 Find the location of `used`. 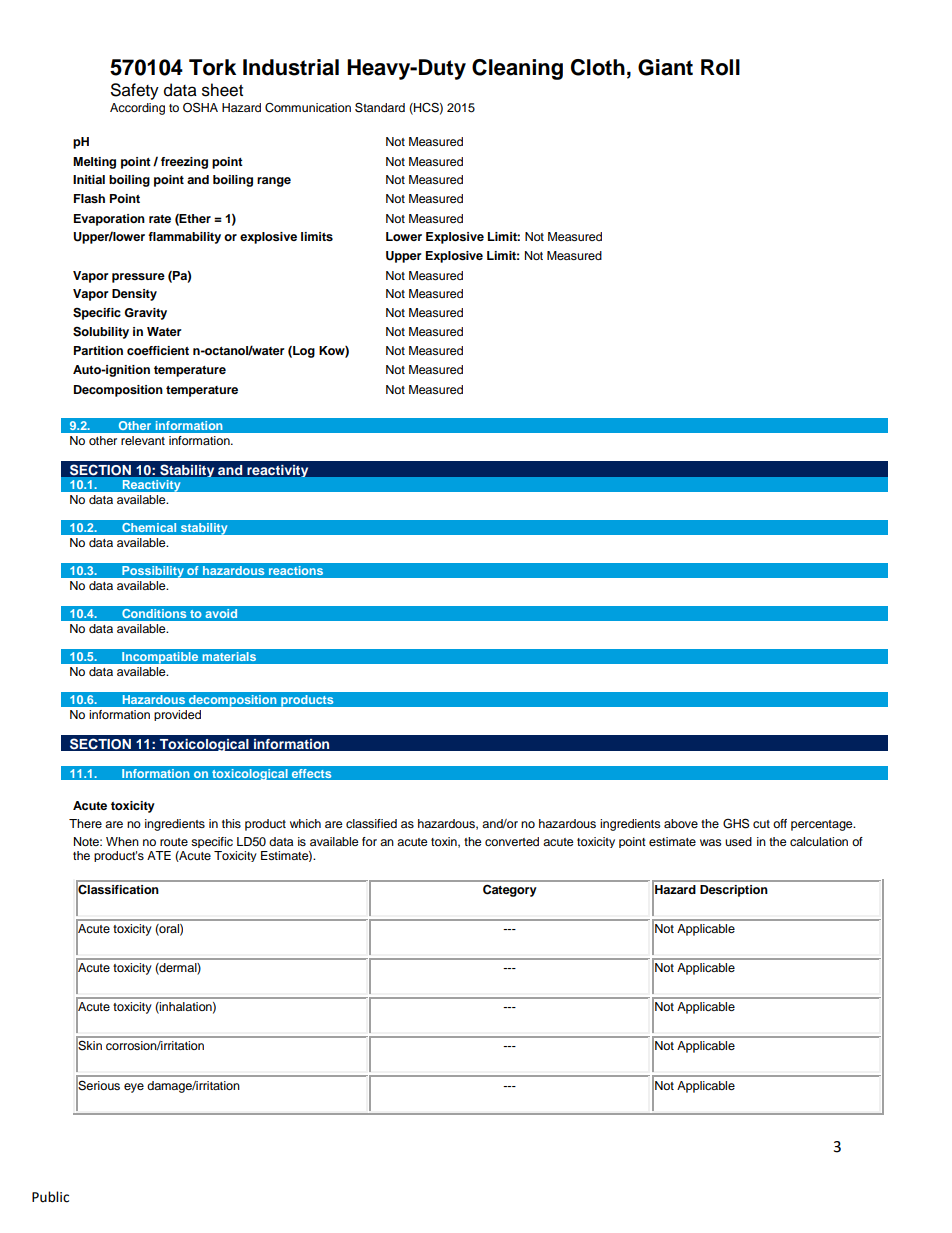

used is located at coordinates (738, 841).
